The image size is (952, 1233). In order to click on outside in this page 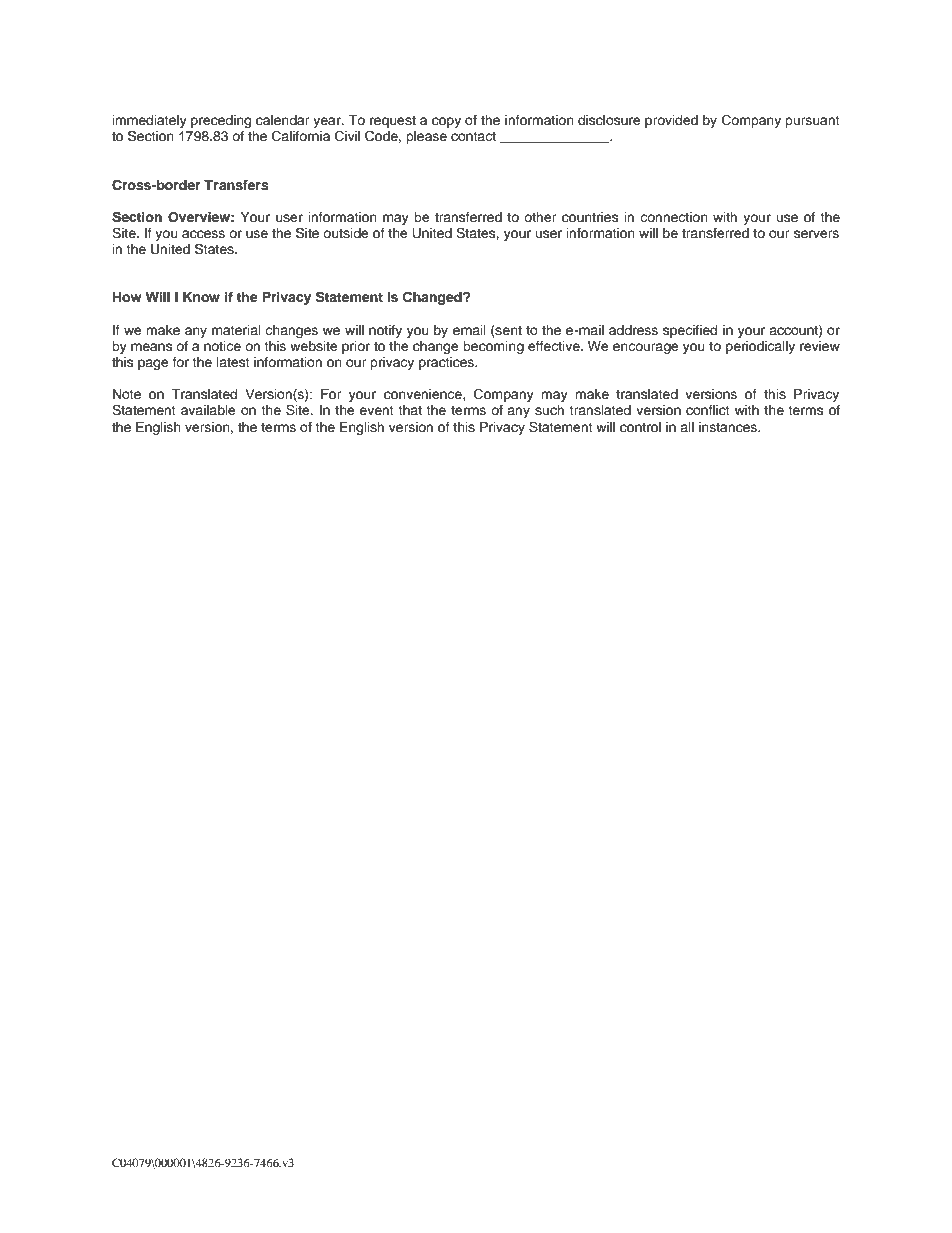, I will do `click(346, 233)`.
